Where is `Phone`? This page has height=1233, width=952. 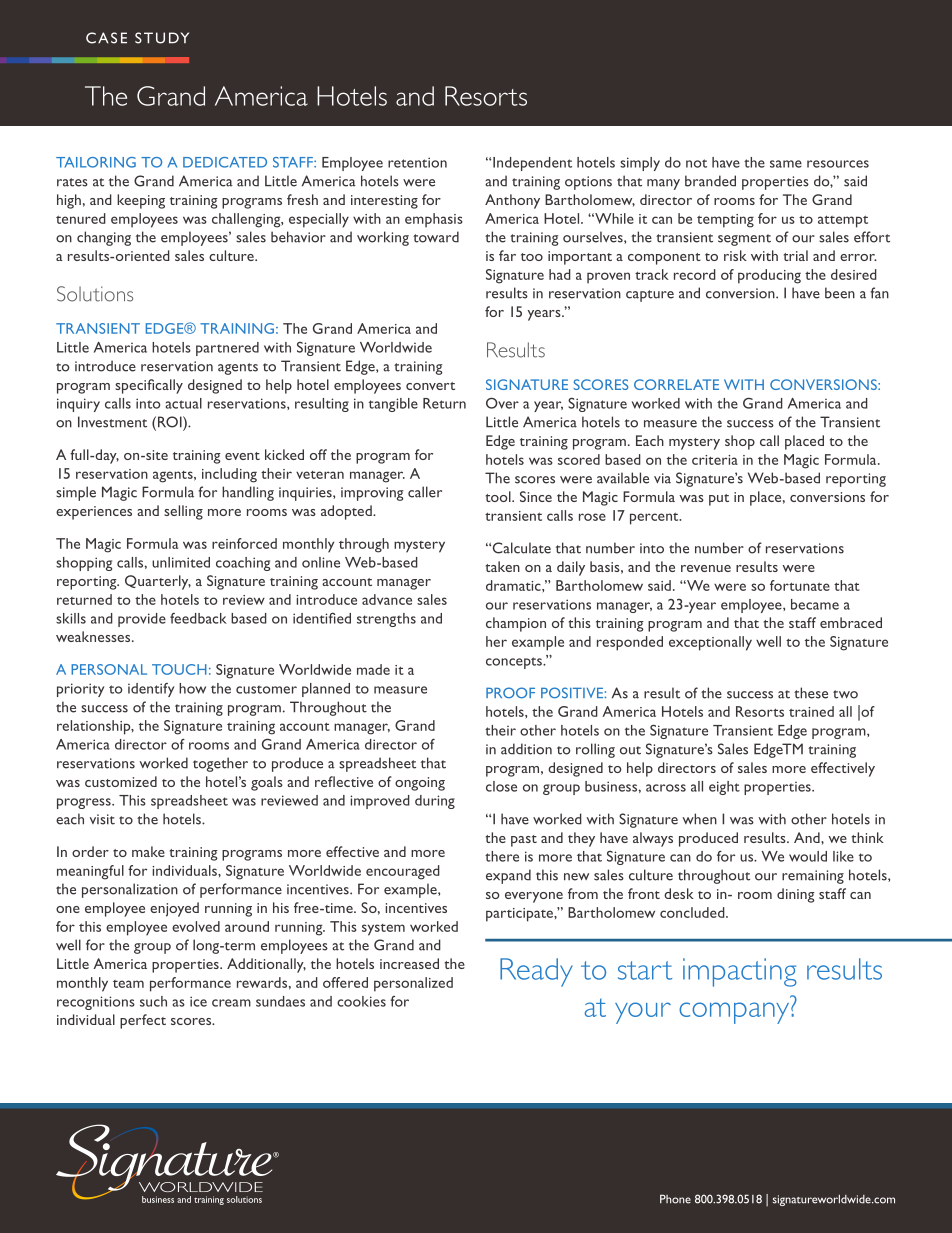 Phone is located at coordinates (675, 1199).
